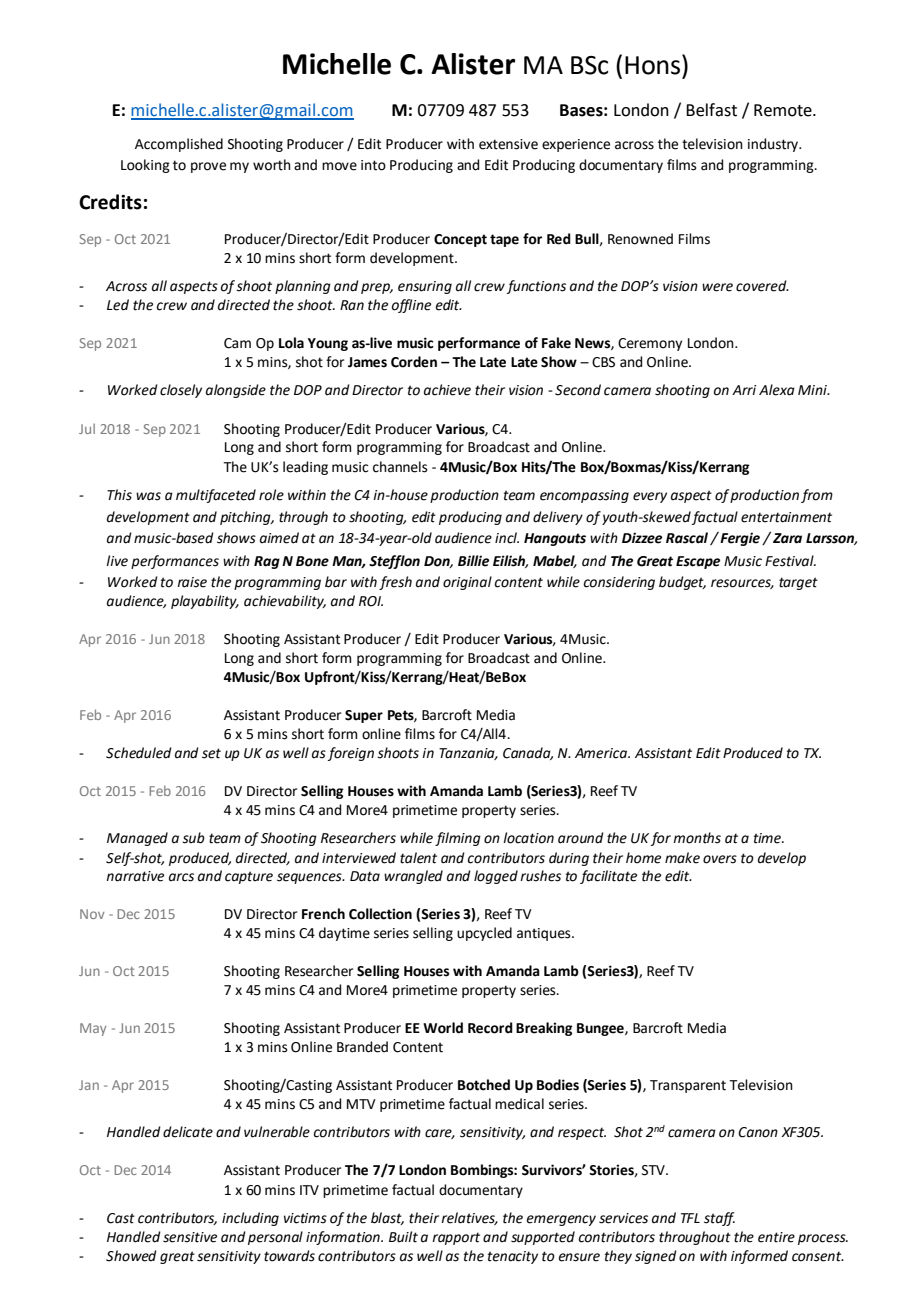  What do you see at coordinates (711, 110) in the document?
I see `Belfast` at bounding box center [711, 110].
